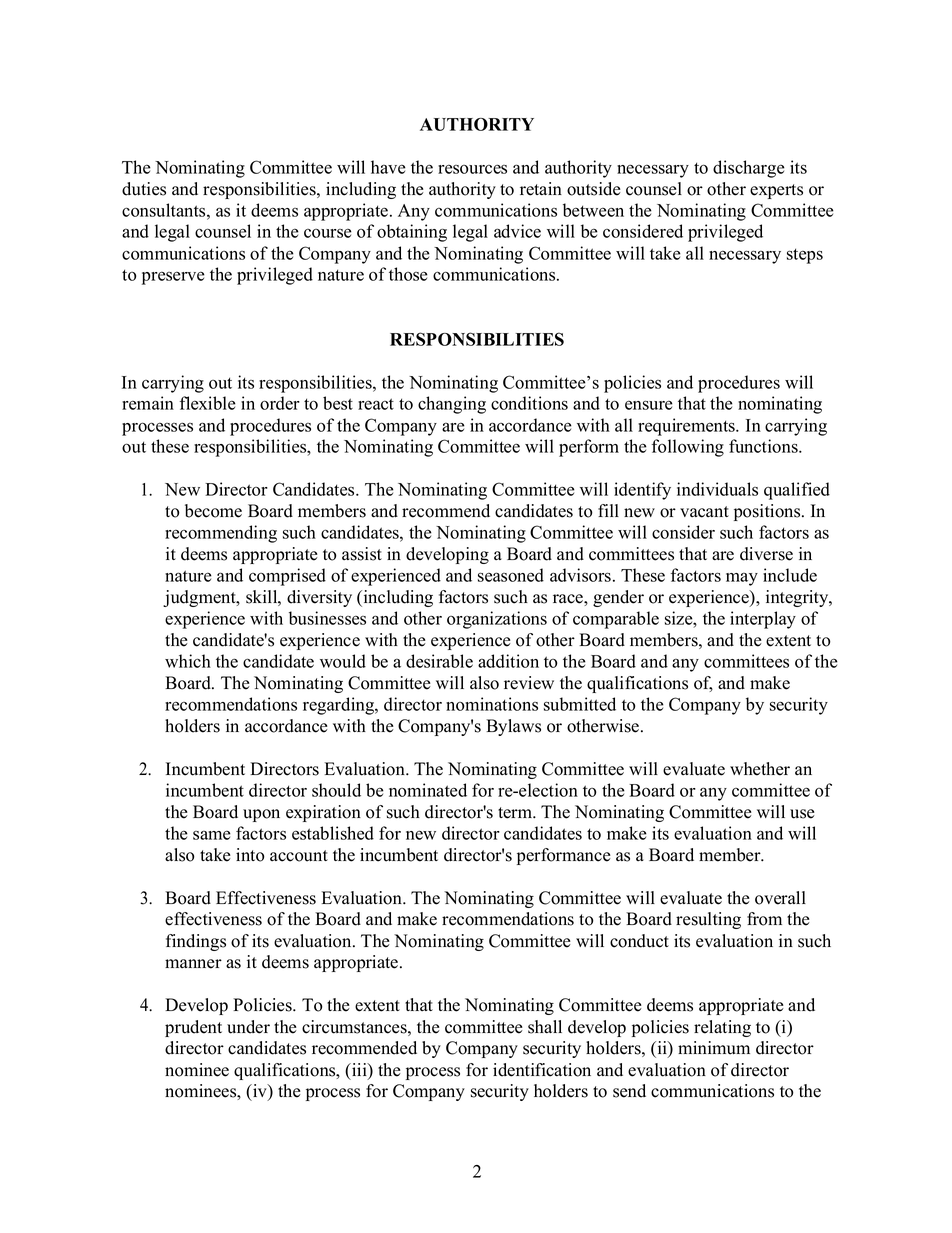  Describe the element at coordinates (760, 769) in the document. I see `whether` at that location.
